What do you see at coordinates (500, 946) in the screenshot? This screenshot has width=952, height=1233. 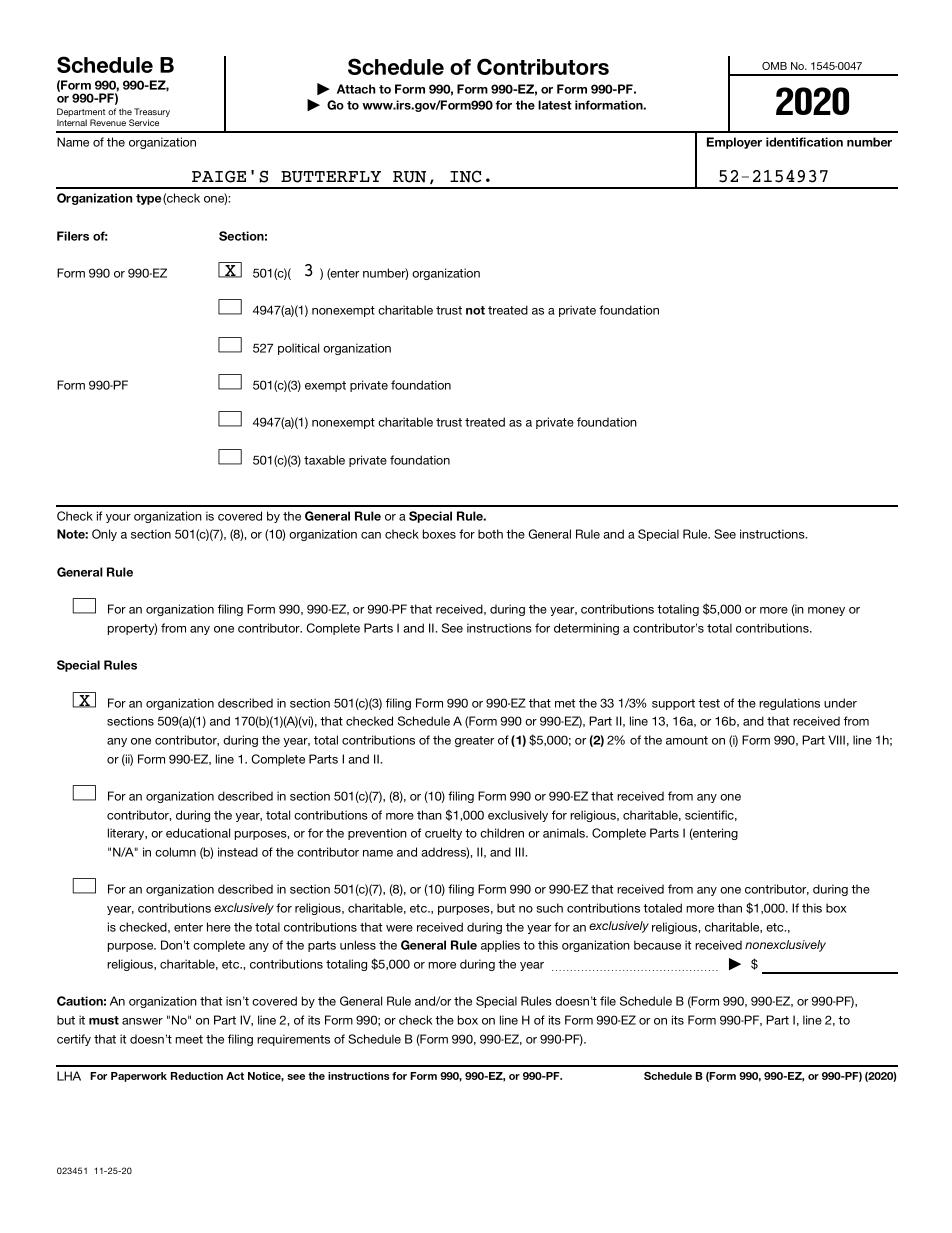 I see `applies` at bounding box center [500, 946].
